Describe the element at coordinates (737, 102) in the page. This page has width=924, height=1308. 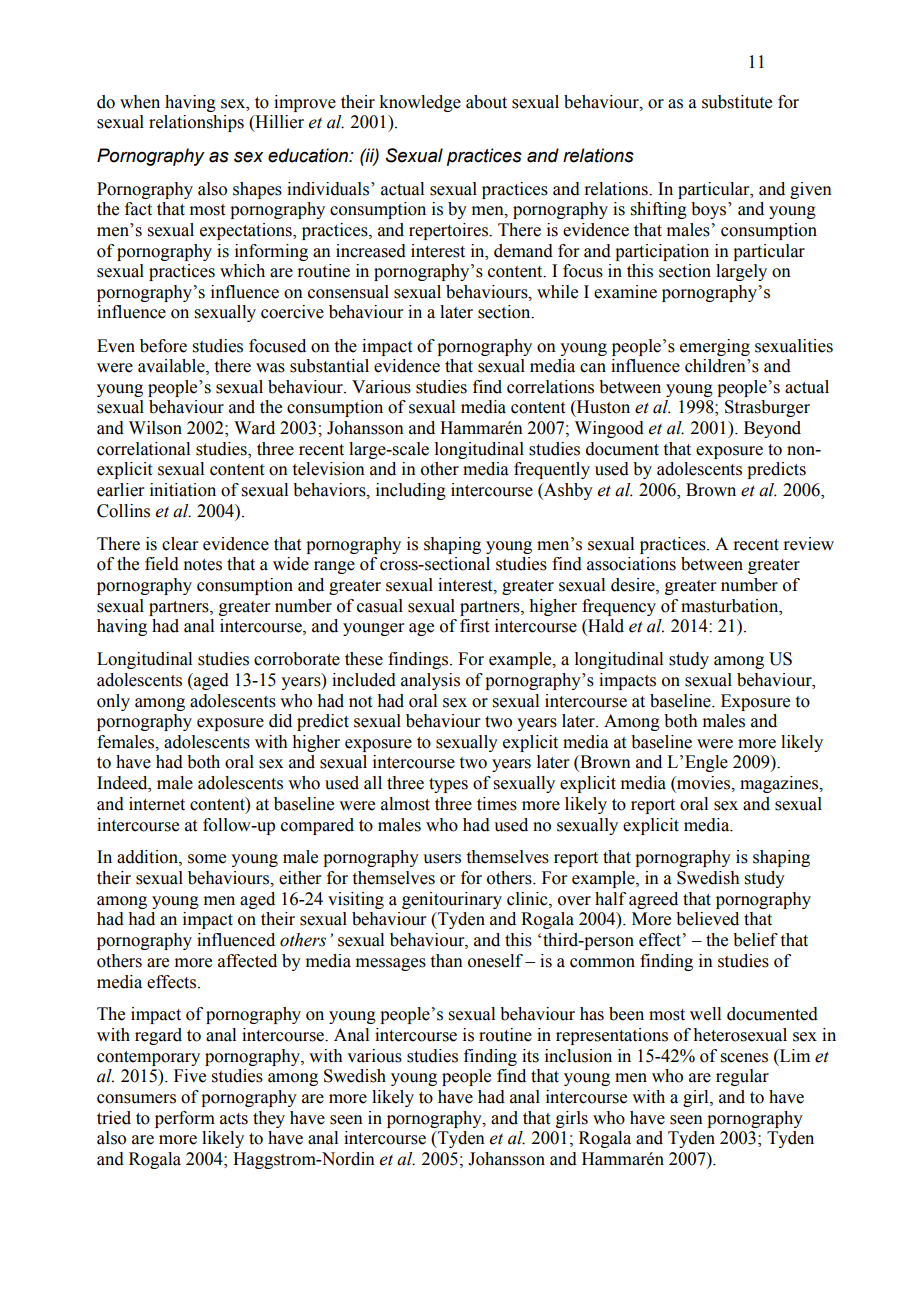
I see `substitute` at that location.
